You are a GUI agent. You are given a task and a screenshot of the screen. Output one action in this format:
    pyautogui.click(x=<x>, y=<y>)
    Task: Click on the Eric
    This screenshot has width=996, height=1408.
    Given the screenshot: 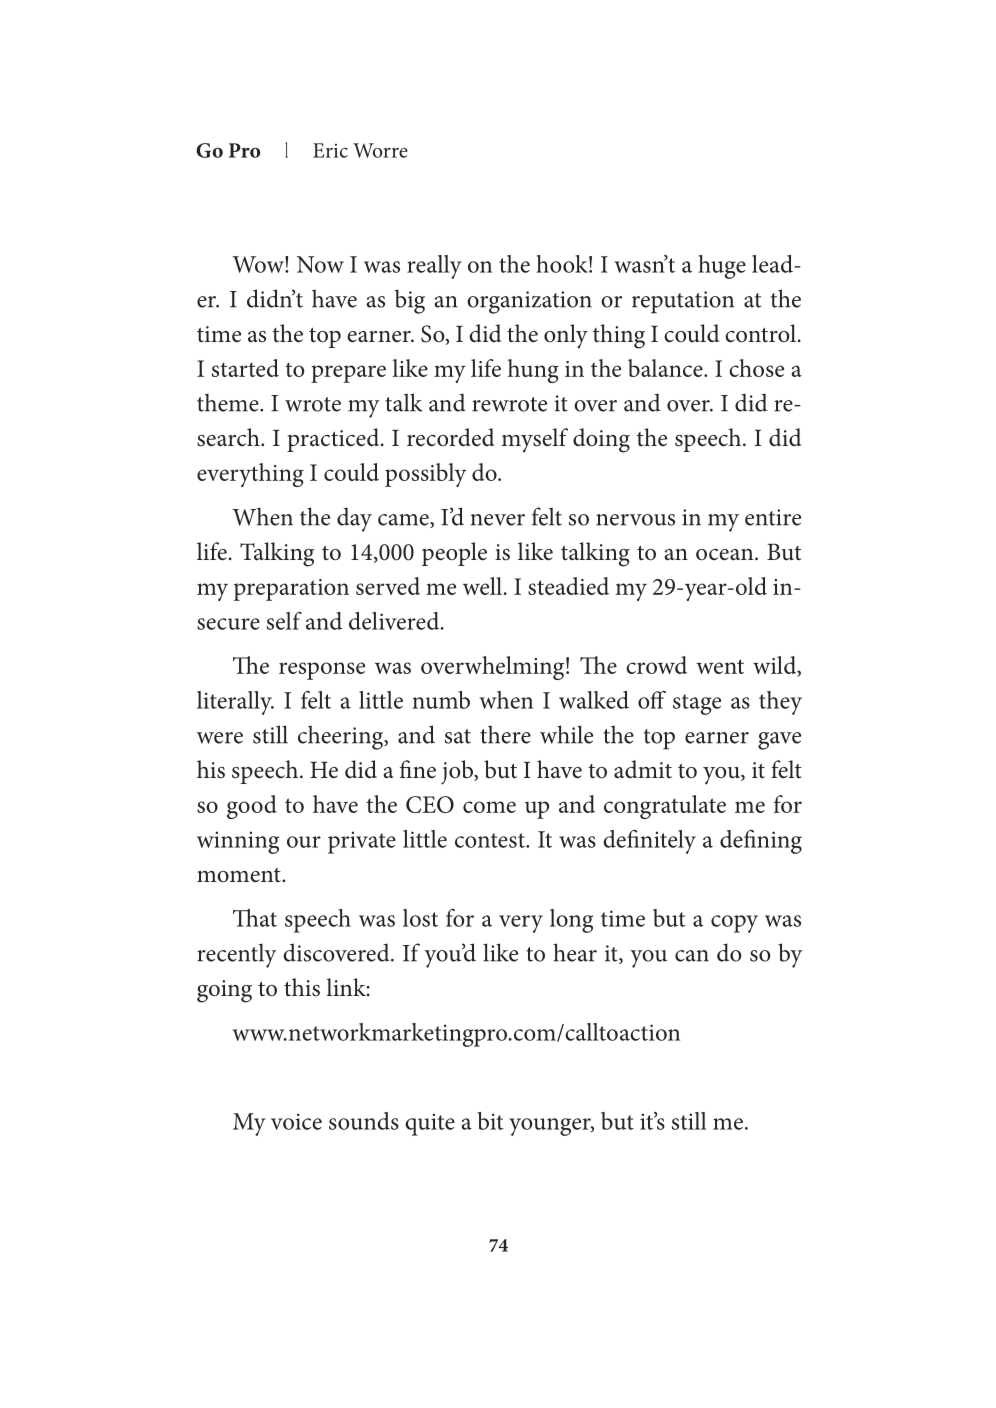 What is the action you would take?
    pyautogui.click(x=330, y=150)
